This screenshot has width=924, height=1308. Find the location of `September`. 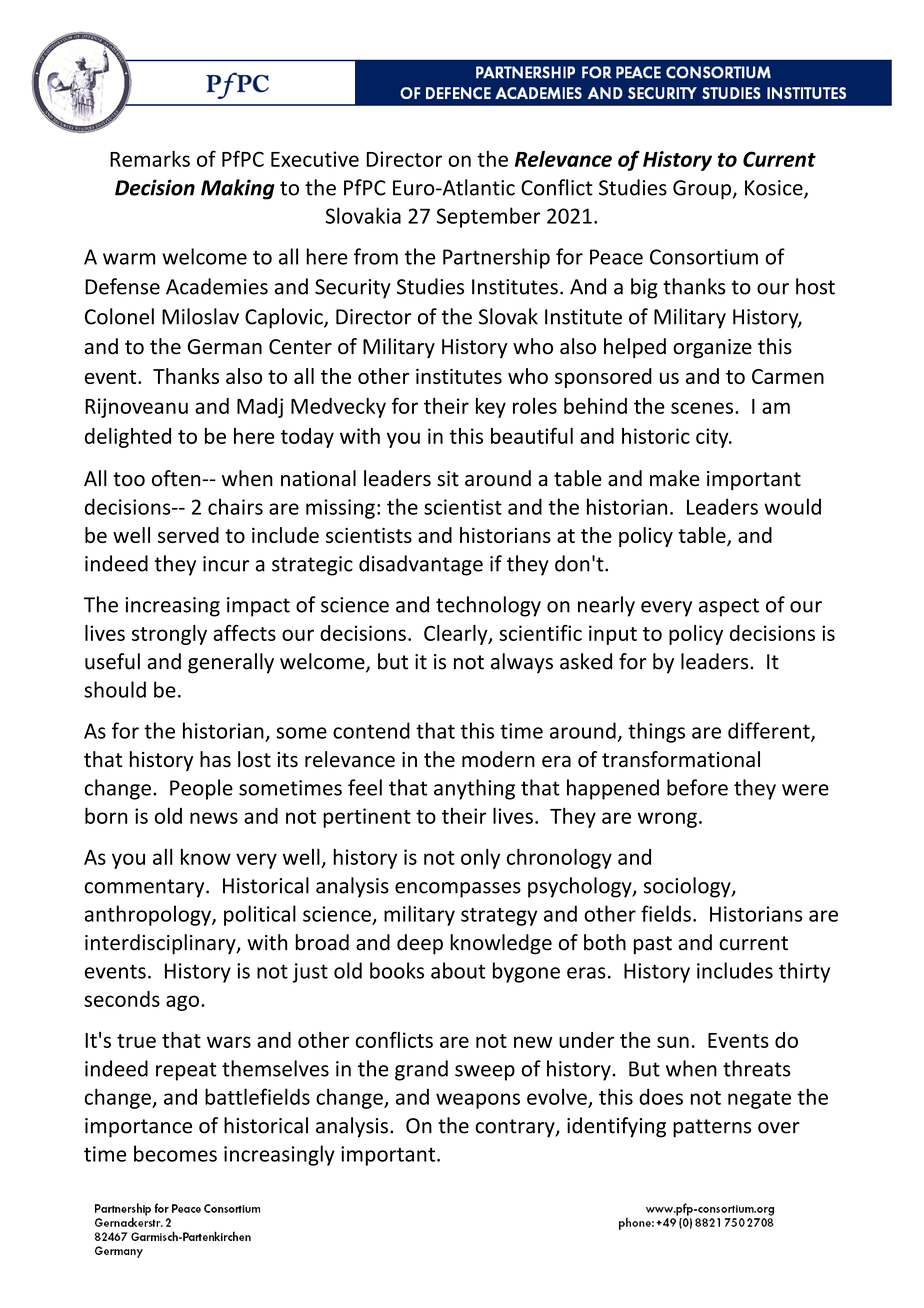

September is located at coordinates (488, 217).
